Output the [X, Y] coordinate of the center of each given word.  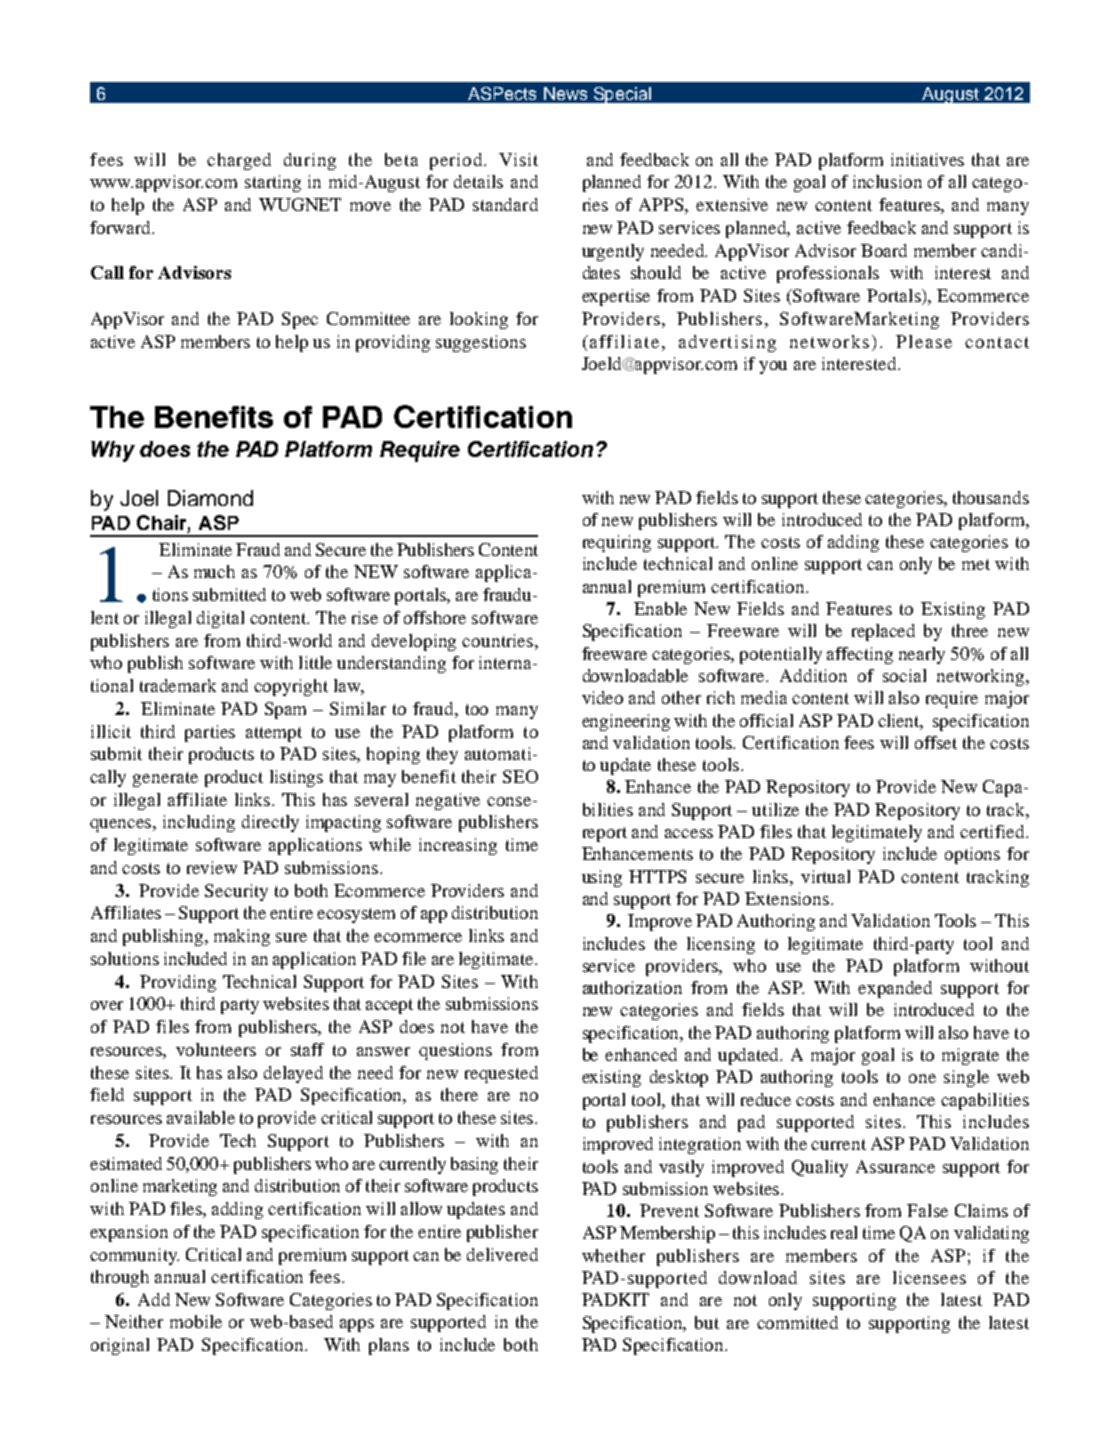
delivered [502, 1254]
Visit [518, 159]
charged [239, 161]
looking [479, 320]
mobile [196, 1321]
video [602, 697]
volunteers [216, 1049]
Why [113, 451]
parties [210, 733]
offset [936, 742]
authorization [632, 987]
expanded [895, 989]
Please [924, 341]
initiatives [927, 159]
